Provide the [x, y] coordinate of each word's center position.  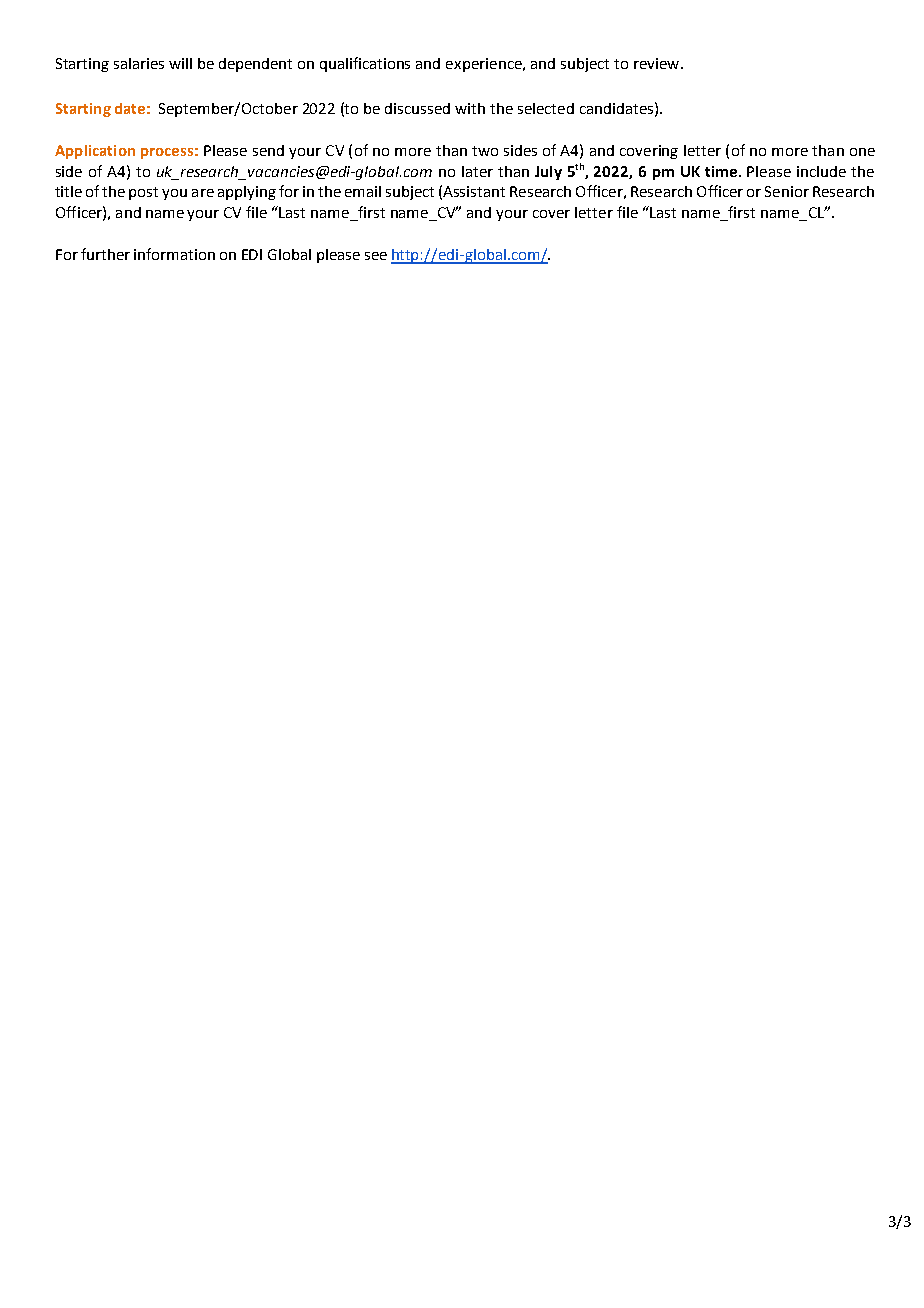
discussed [417, 108]
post [143, 193]
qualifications [365, 64]
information [174, 254]
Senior [787, 191]
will [180, 63]
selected [546, 108]
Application [95, 152]
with [470, 108]
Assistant [474, 191]
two [485, 151]
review [658, 63]
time [722, 171]
